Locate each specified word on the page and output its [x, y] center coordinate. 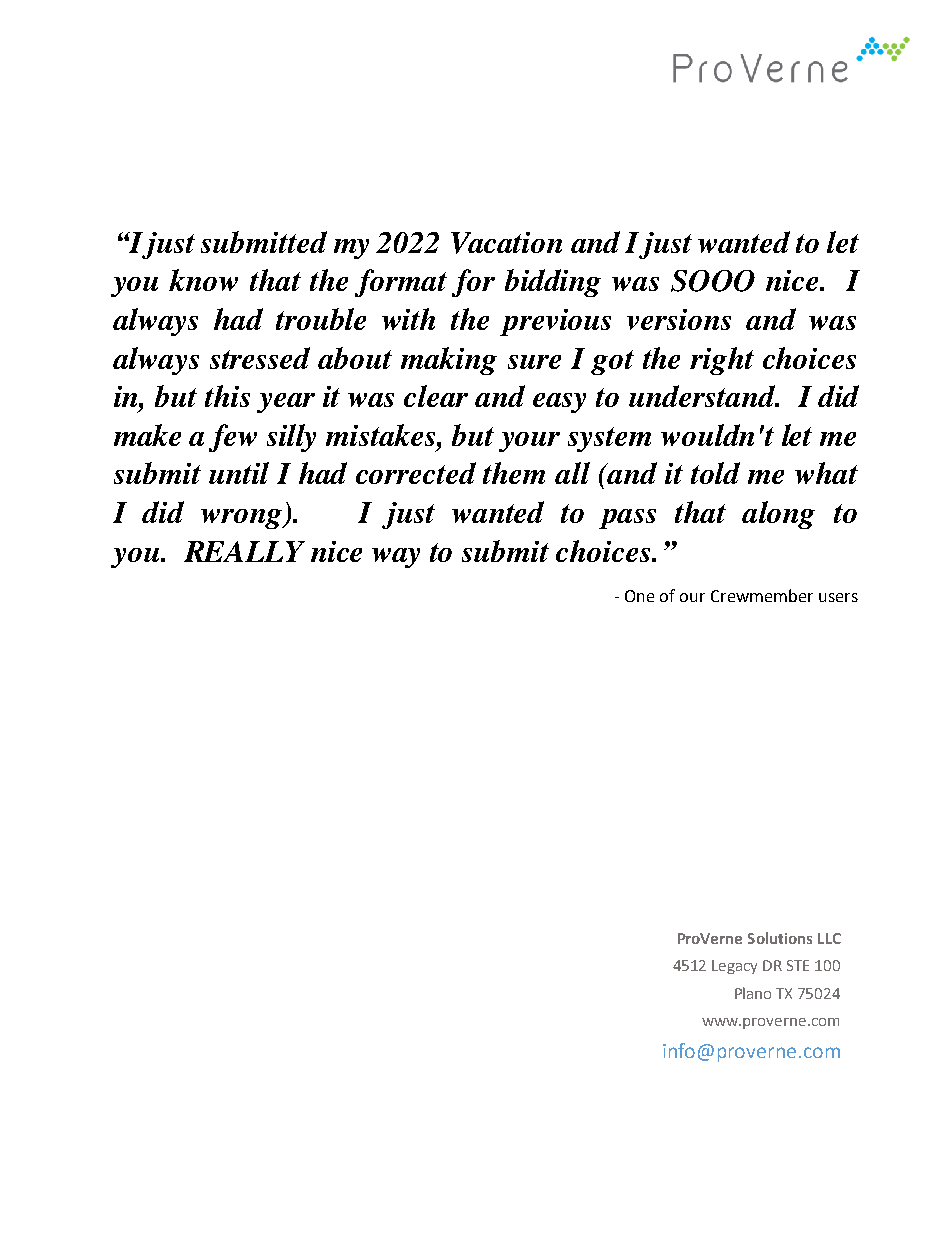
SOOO [713, 281]
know [203, 280]
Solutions [780, 938]
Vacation [506, 243]
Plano [753, 993]
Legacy [734, 967]
